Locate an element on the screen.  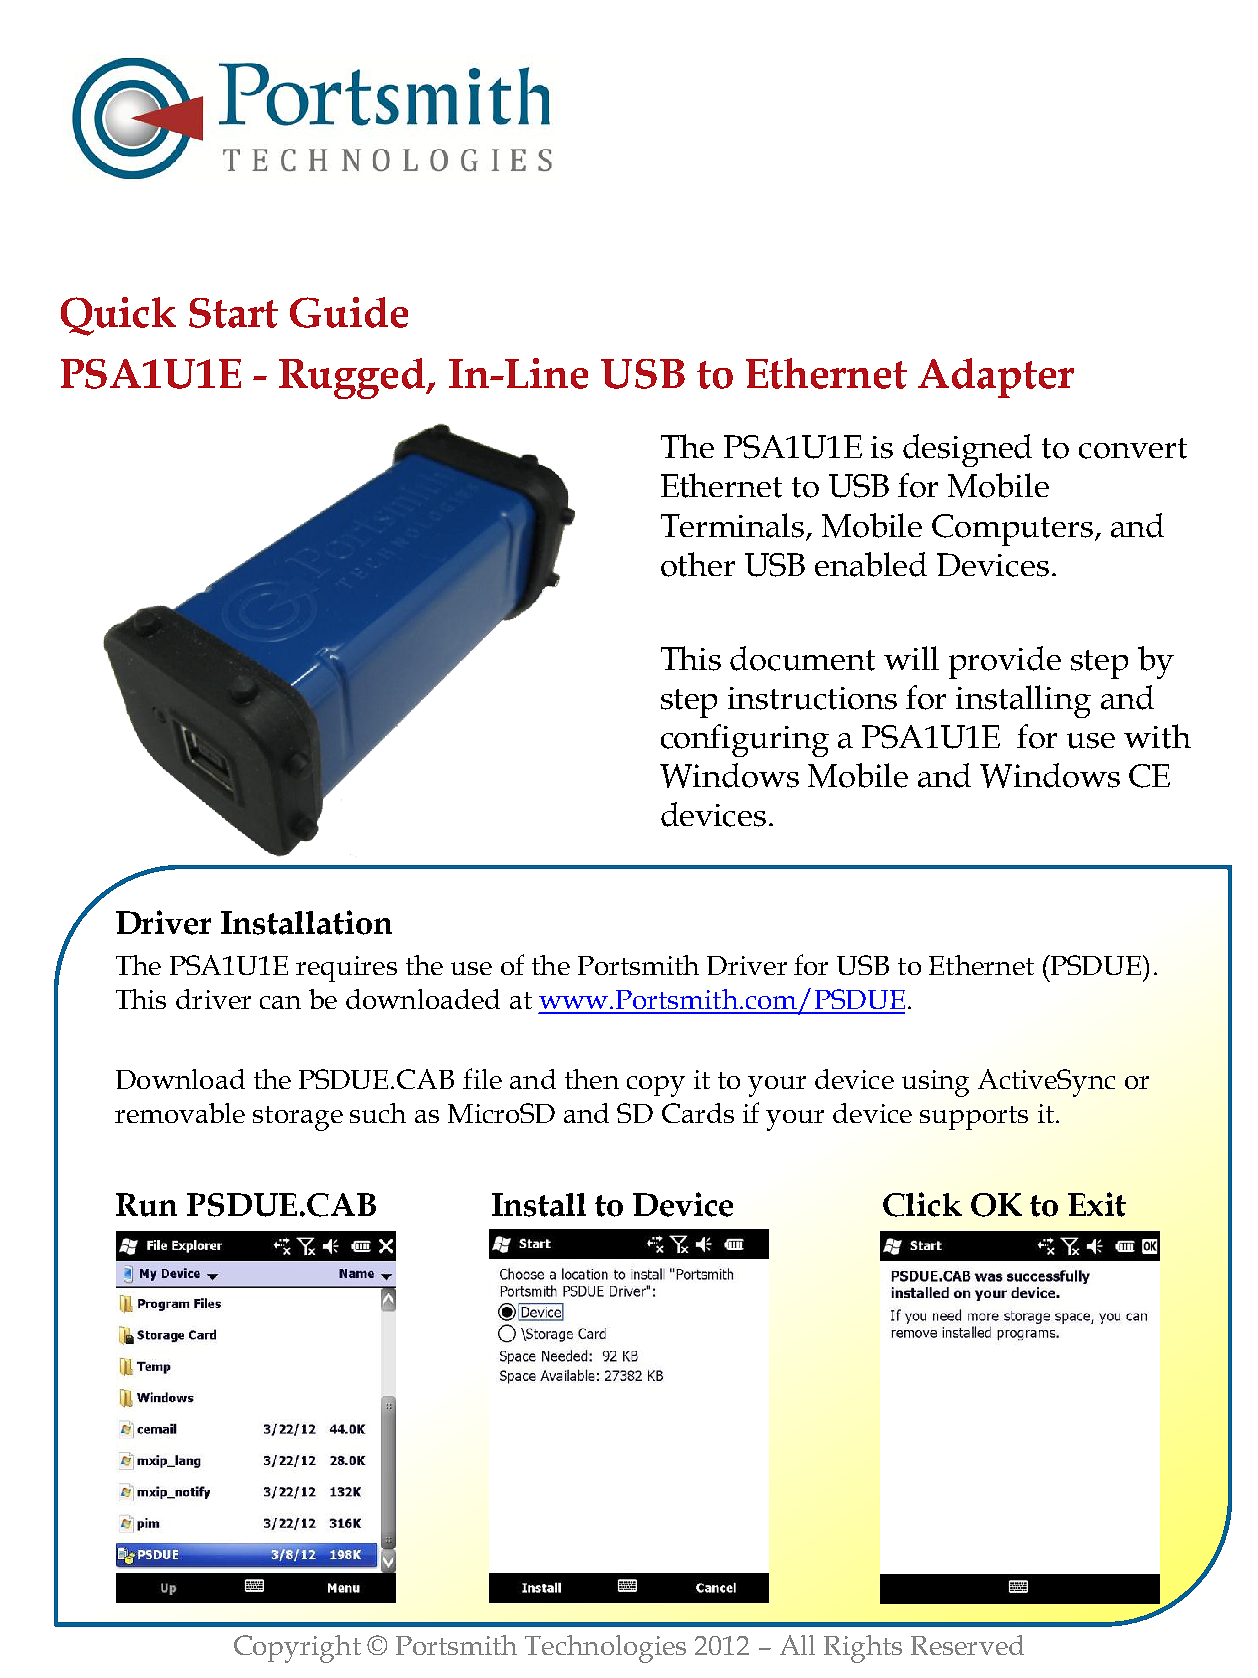
Technologies is located at coordinates (605, 1649).
